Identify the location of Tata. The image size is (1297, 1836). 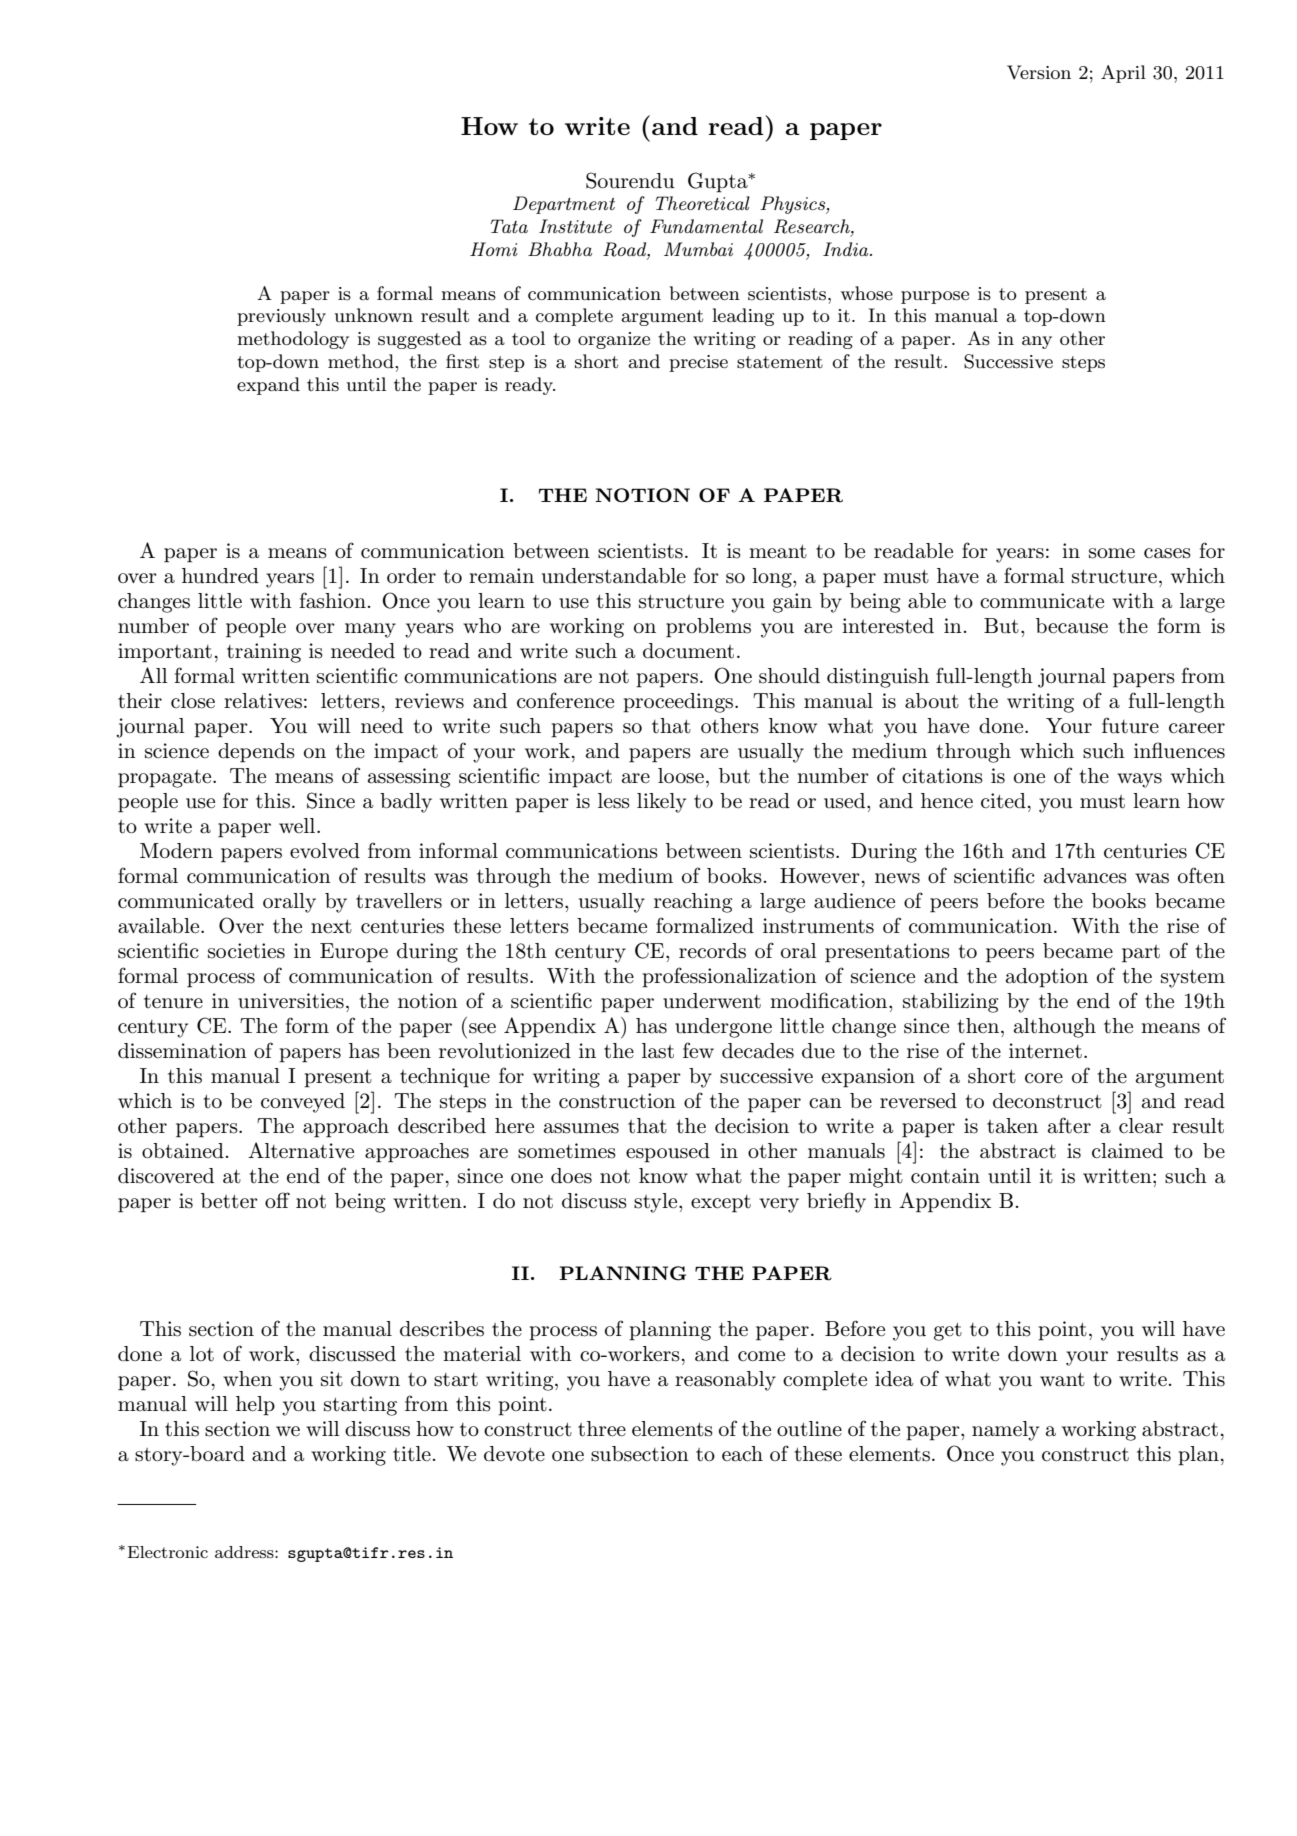
(509, 226).
